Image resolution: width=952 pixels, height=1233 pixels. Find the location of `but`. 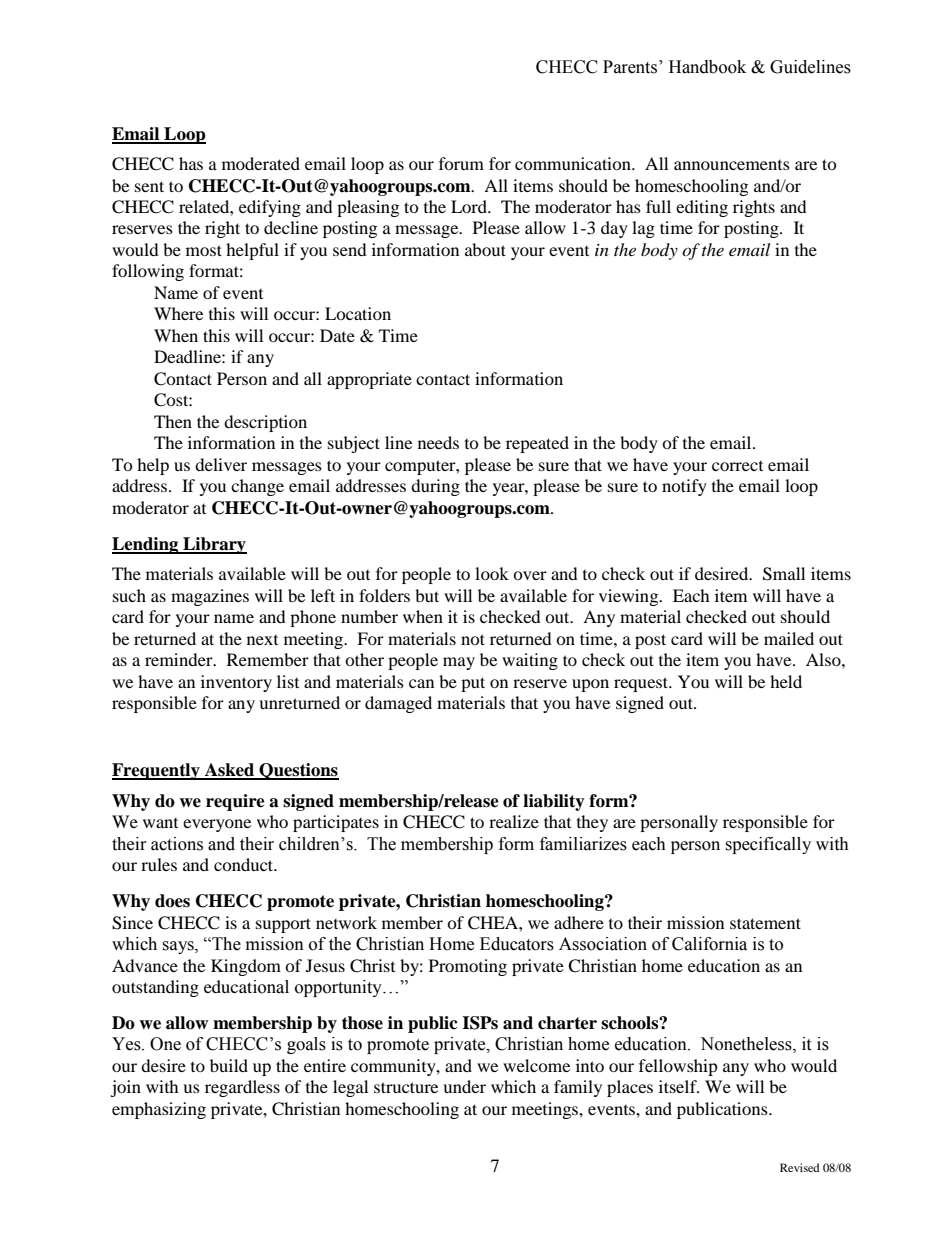

but is located at coordinates (427, 595).
